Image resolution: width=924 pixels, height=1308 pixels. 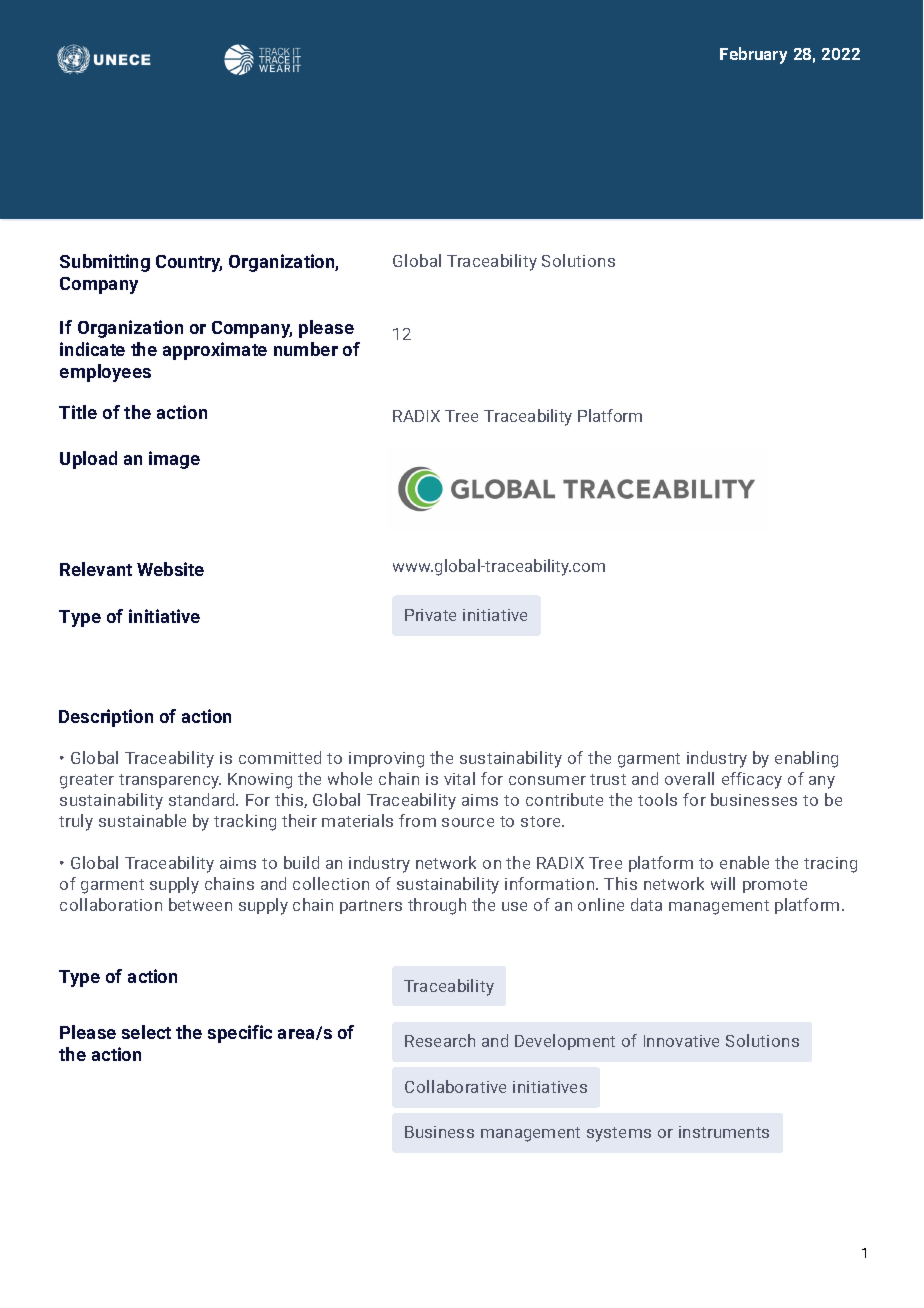 What do you see at coordinates (189, 263) in the screenshot?
I see `Country` at bounding box center [189, 263].
